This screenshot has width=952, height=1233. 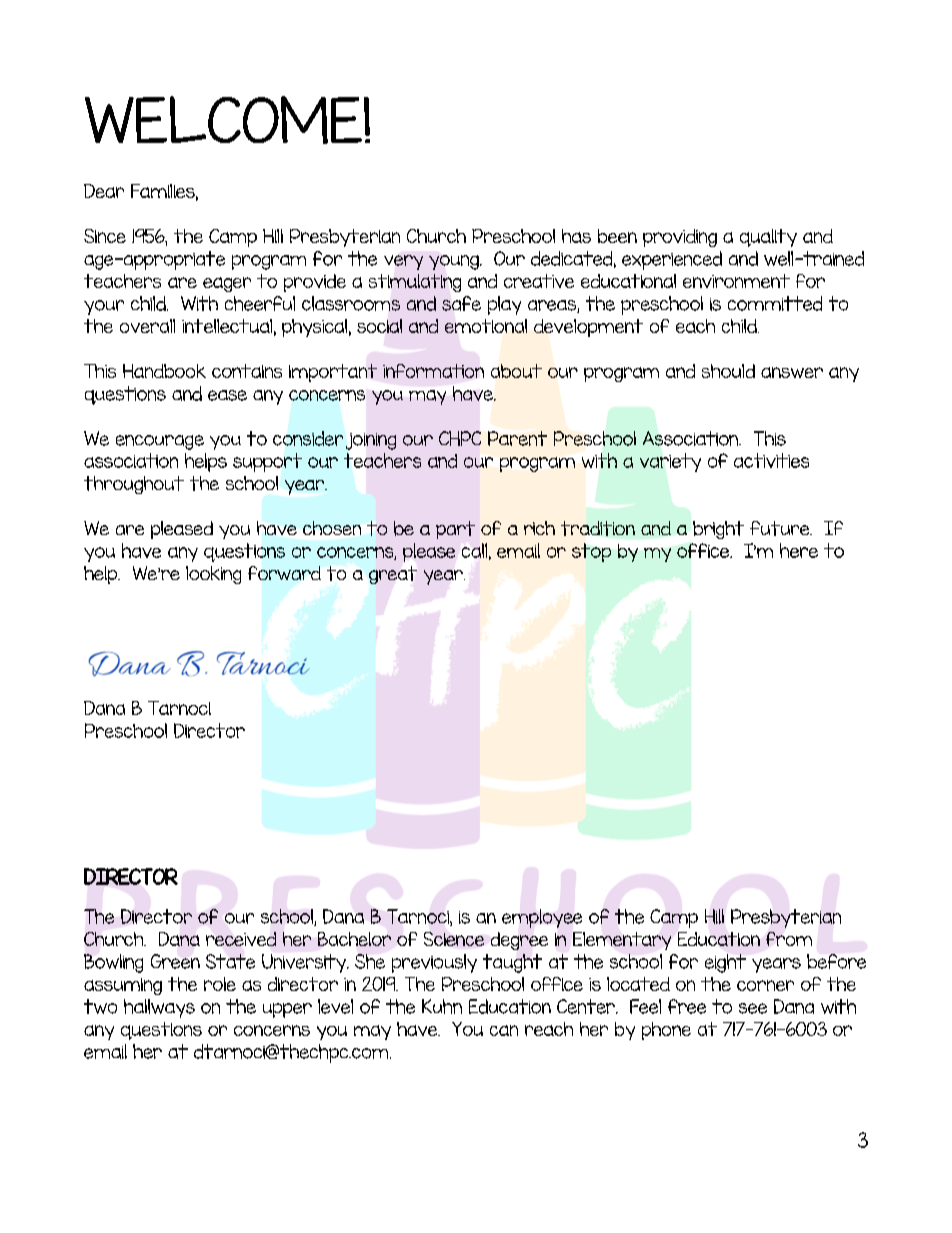 What do you see at coordinates (223, 120) in the screenshot?
I see `WELCOME` at bounding box center [223, 120].
